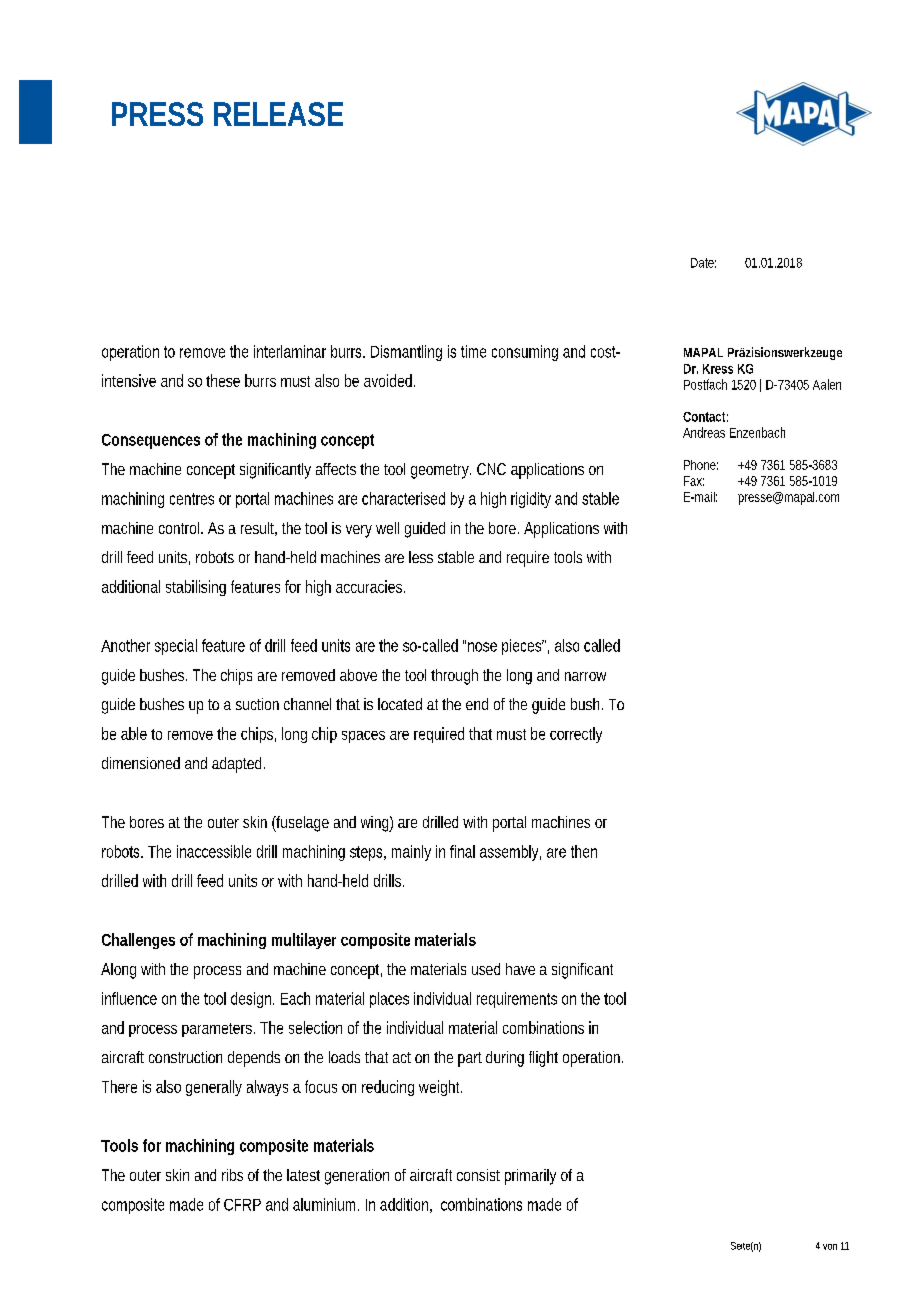  Describe the element at coordinates (192, 499) in the document. I see `centres` at that location.
